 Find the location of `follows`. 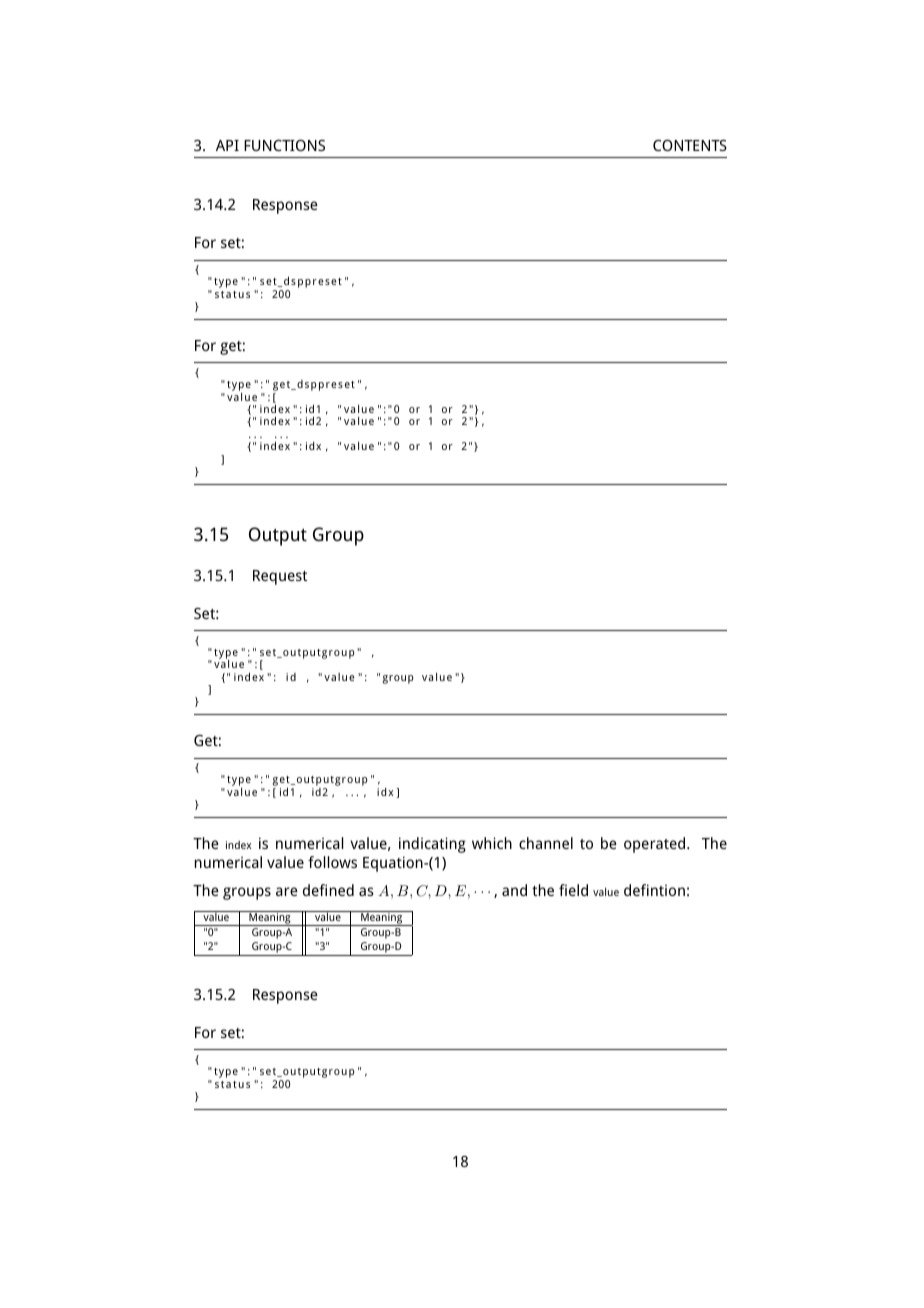

follows is located at coordinates (332, 862).
